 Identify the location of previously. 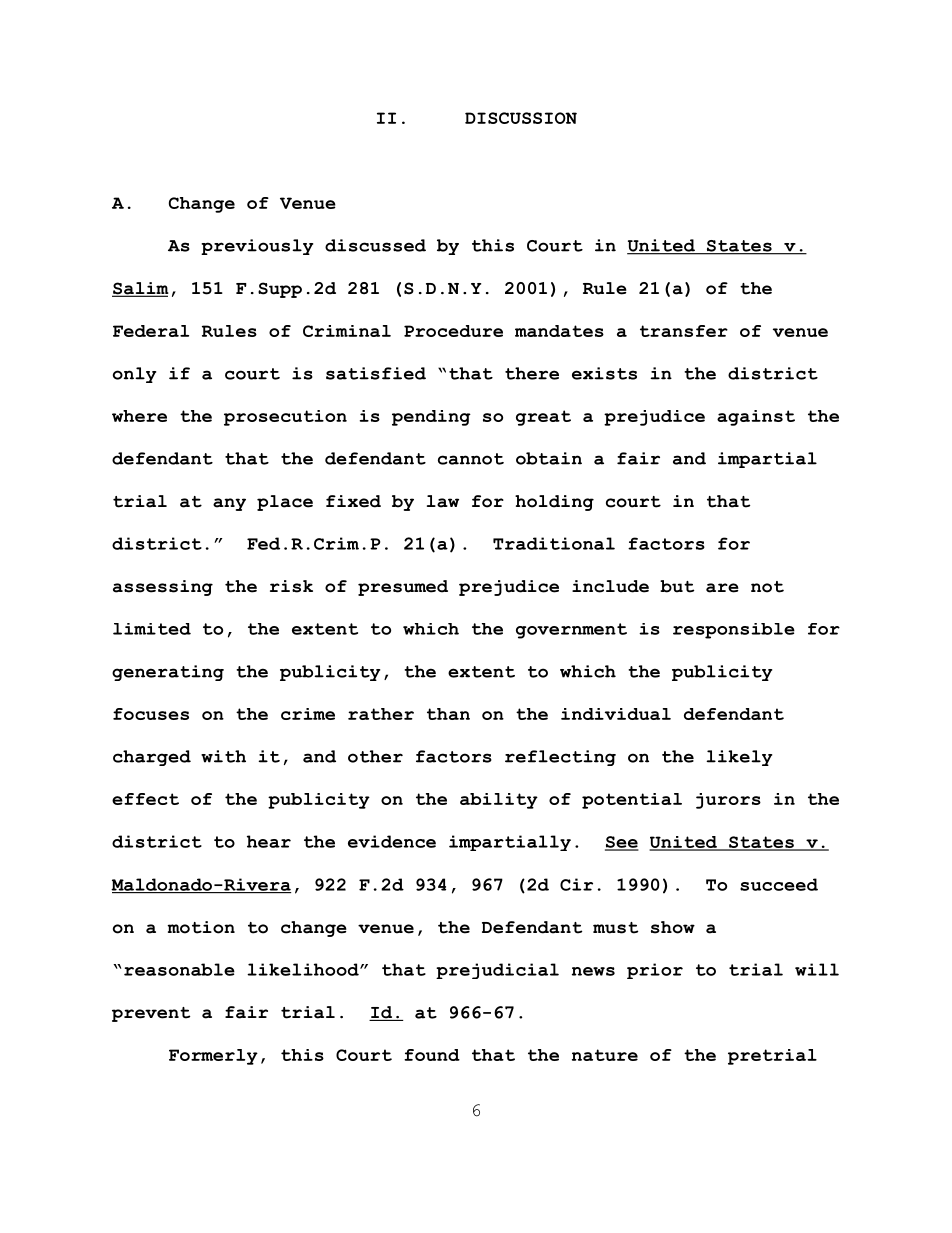
(257, 247).
